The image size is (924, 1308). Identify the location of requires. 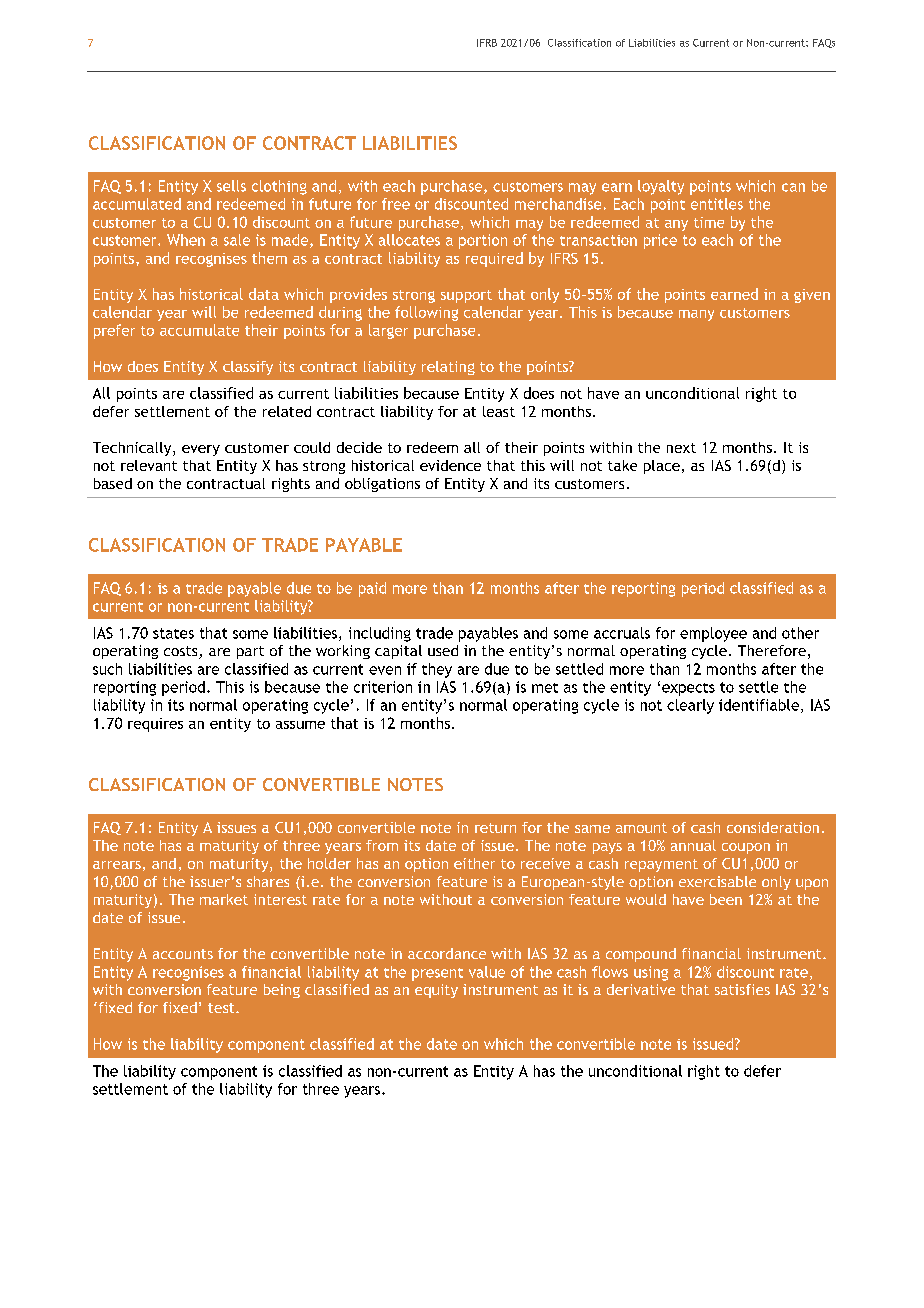
(155, 725).
